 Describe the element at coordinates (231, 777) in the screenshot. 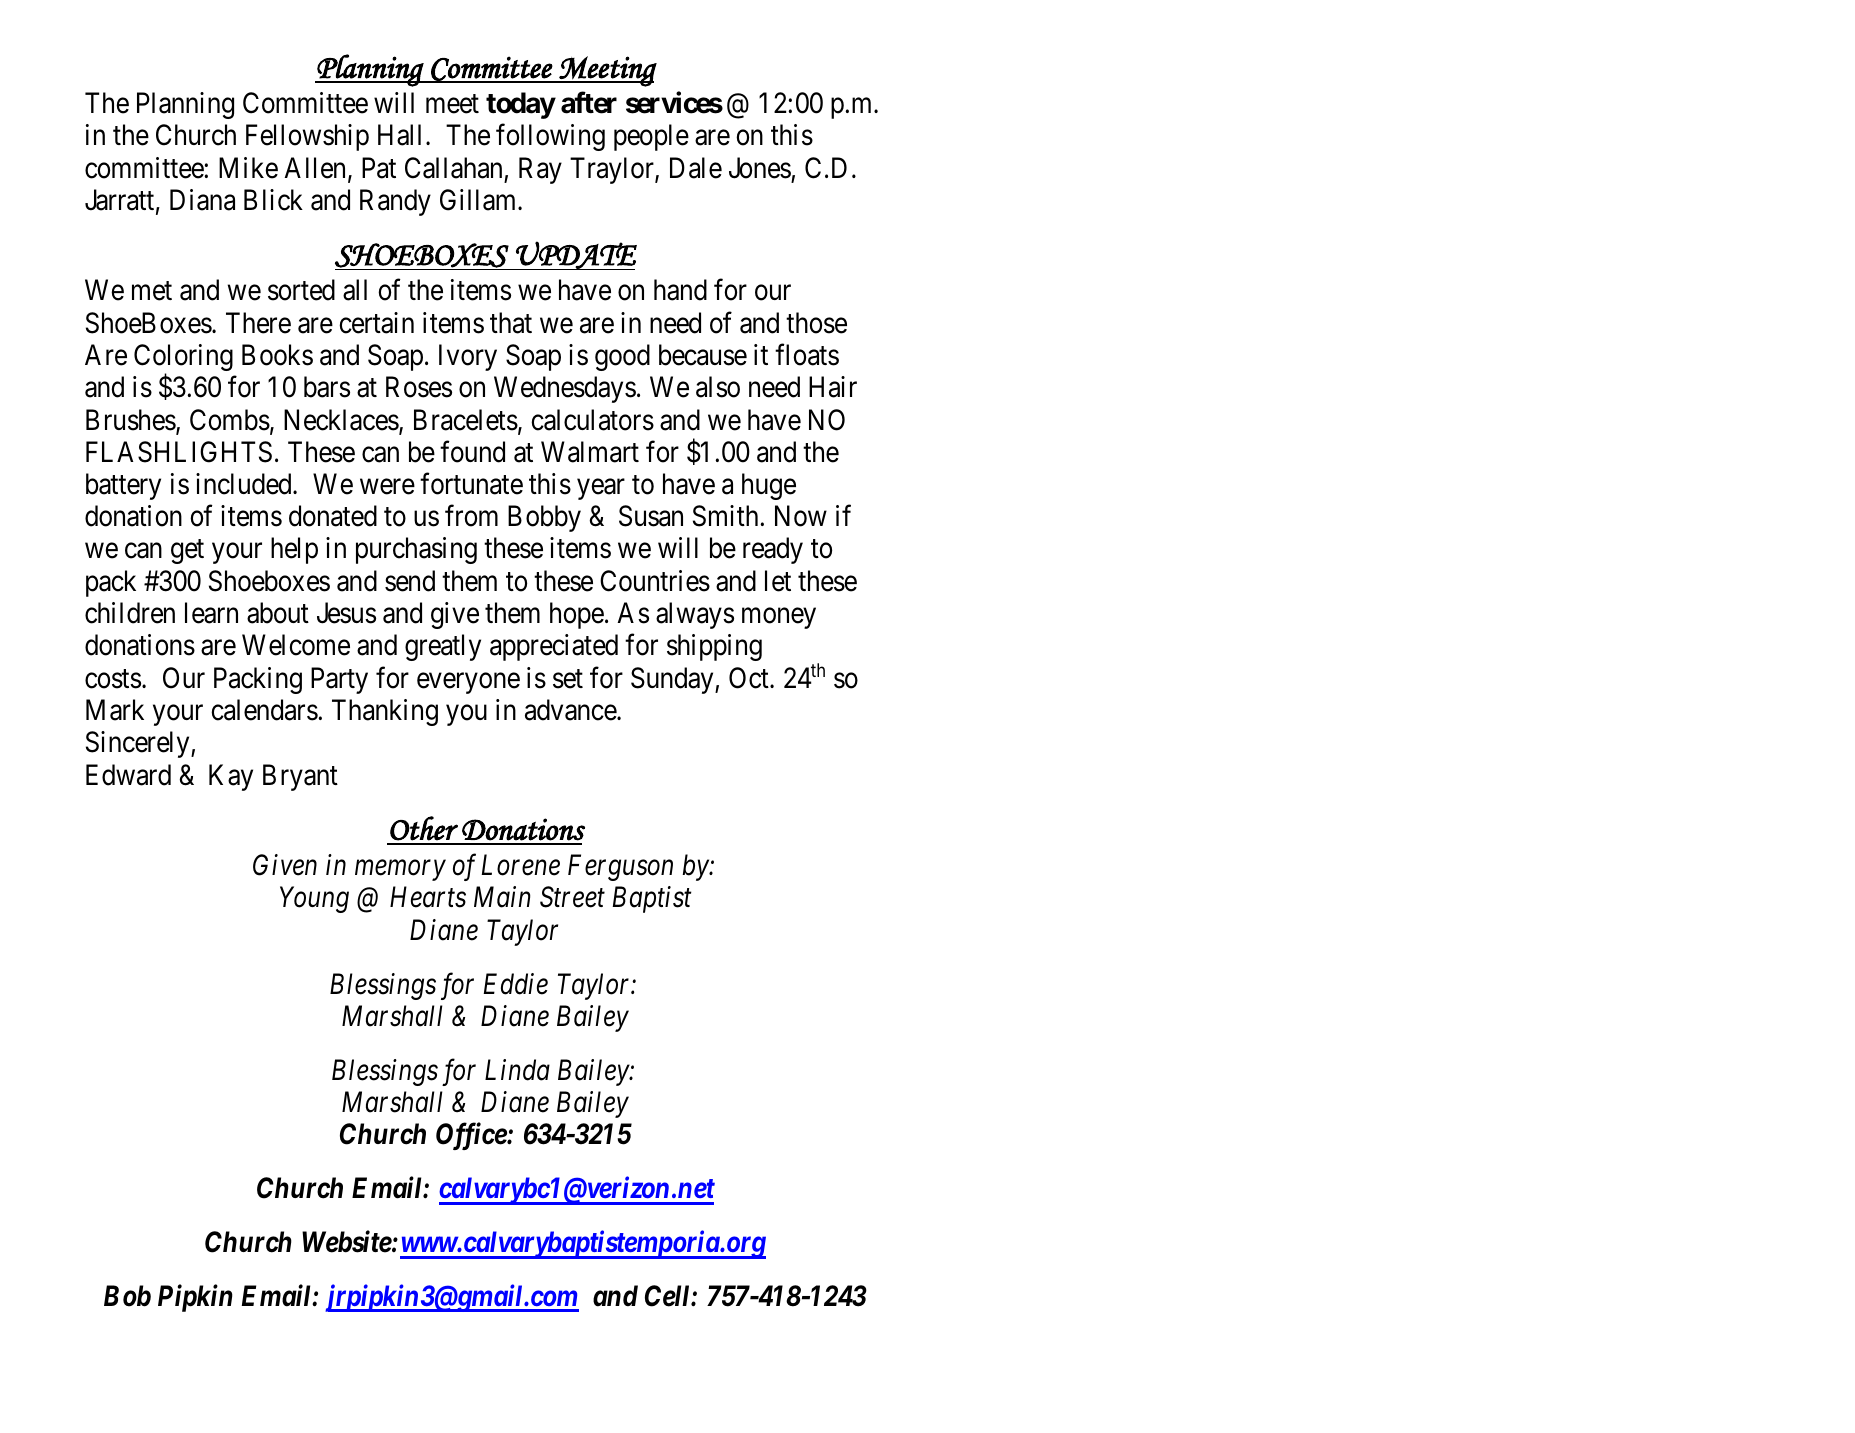

I see `Kay` at that location.
